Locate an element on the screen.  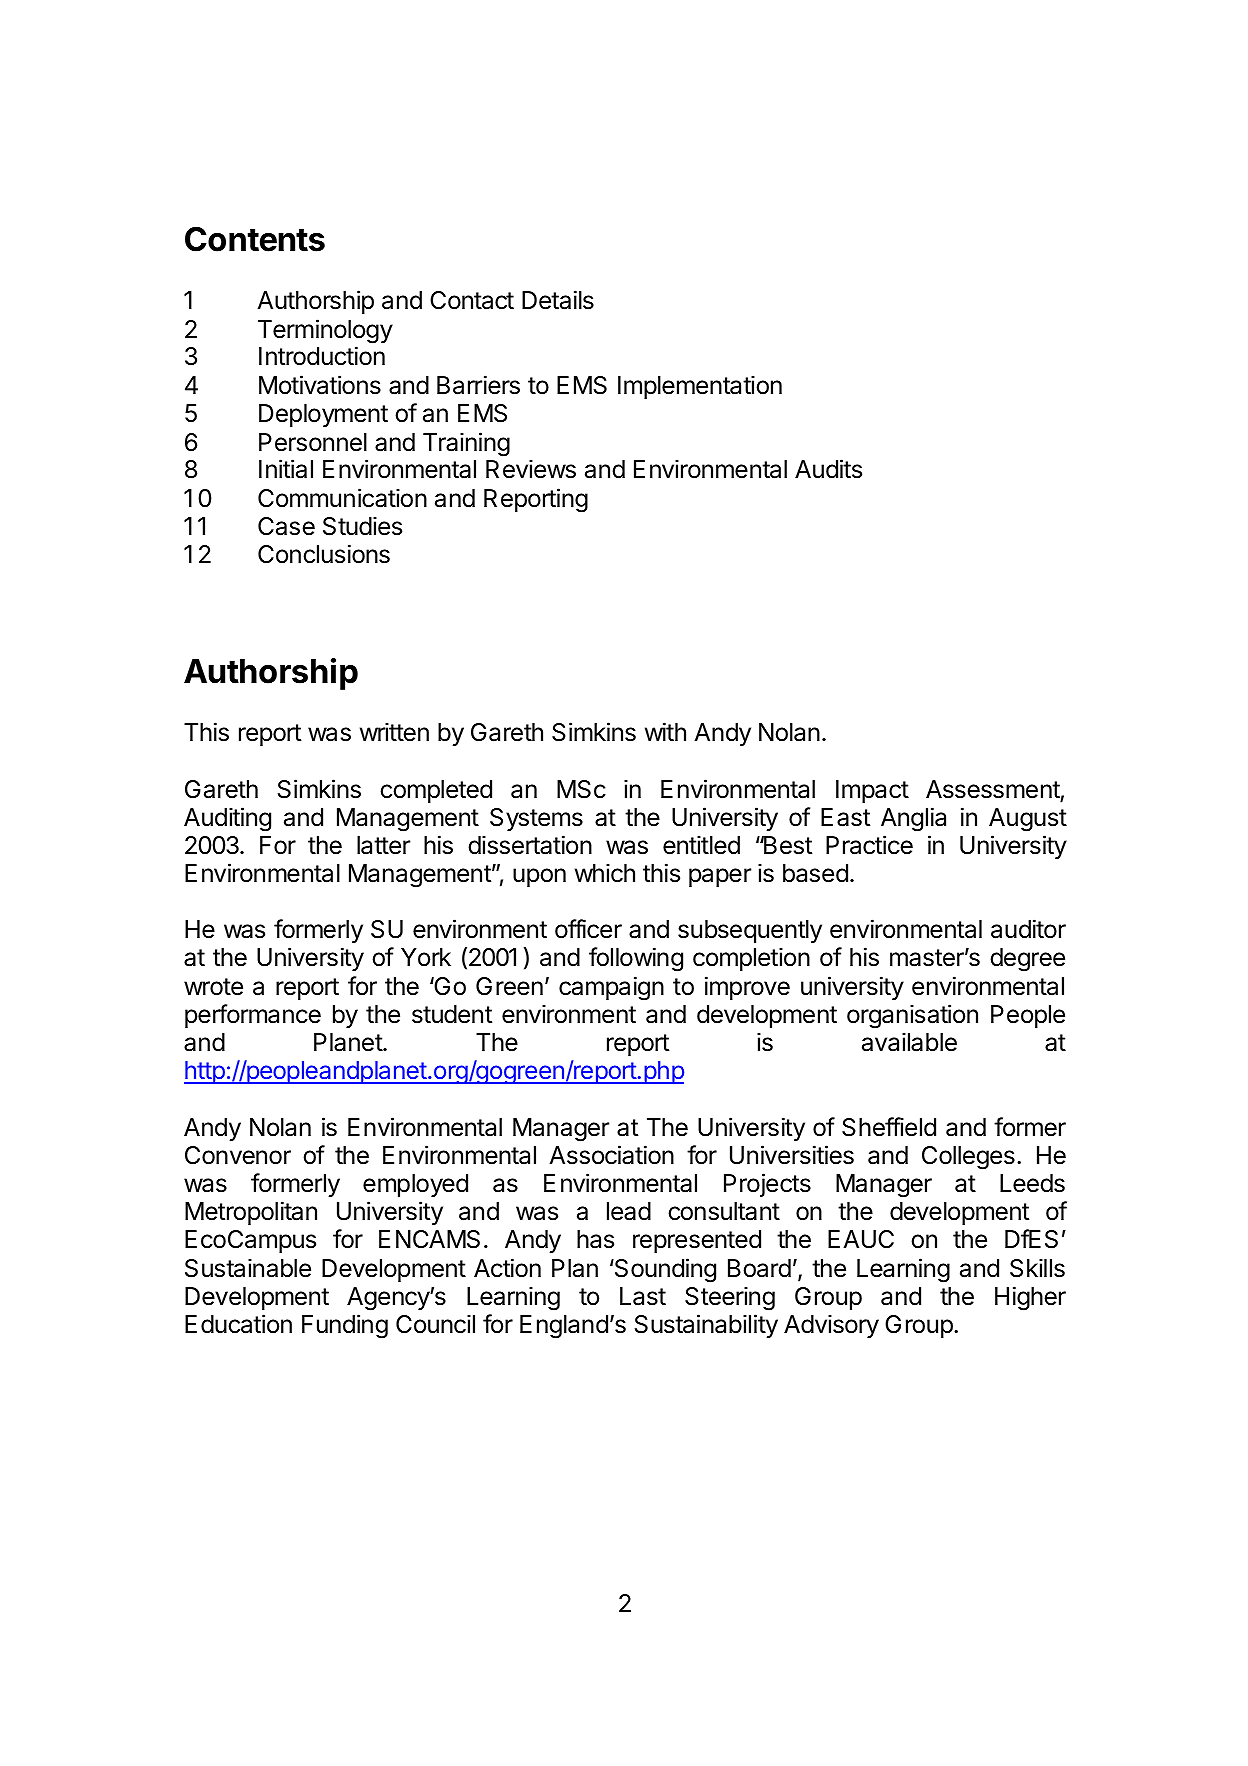
written is located at coordinates (394, 732).
